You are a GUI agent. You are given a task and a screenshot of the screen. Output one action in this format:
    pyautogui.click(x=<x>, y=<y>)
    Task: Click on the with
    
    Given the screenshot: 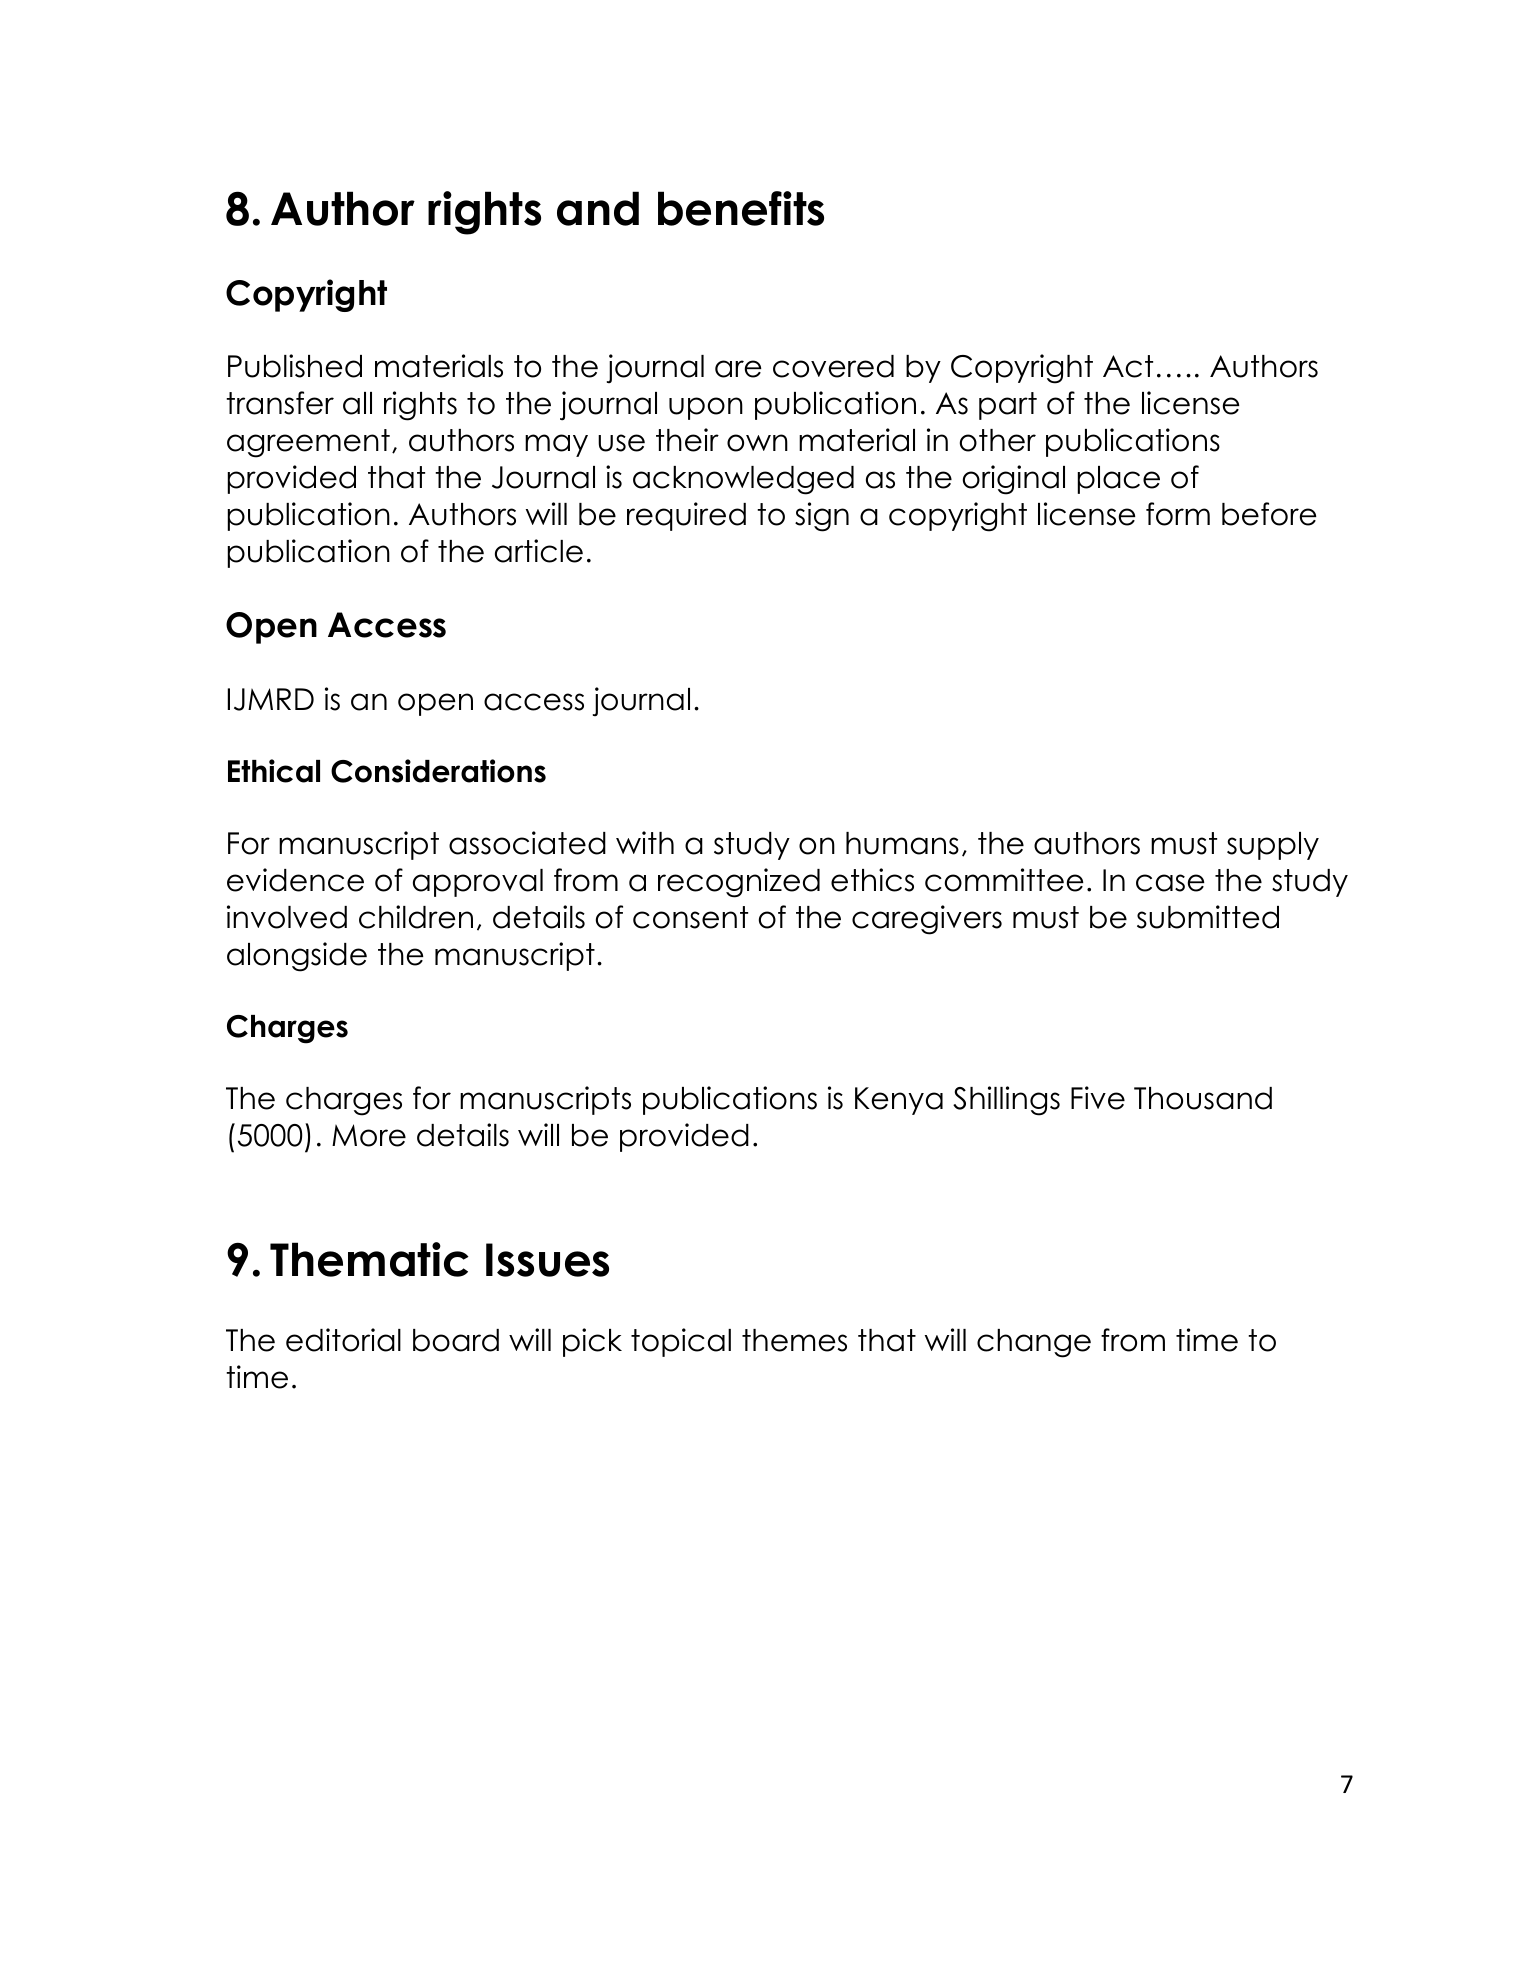 What is the action you would take?
    pyautogui.click(x=645, y=842)
